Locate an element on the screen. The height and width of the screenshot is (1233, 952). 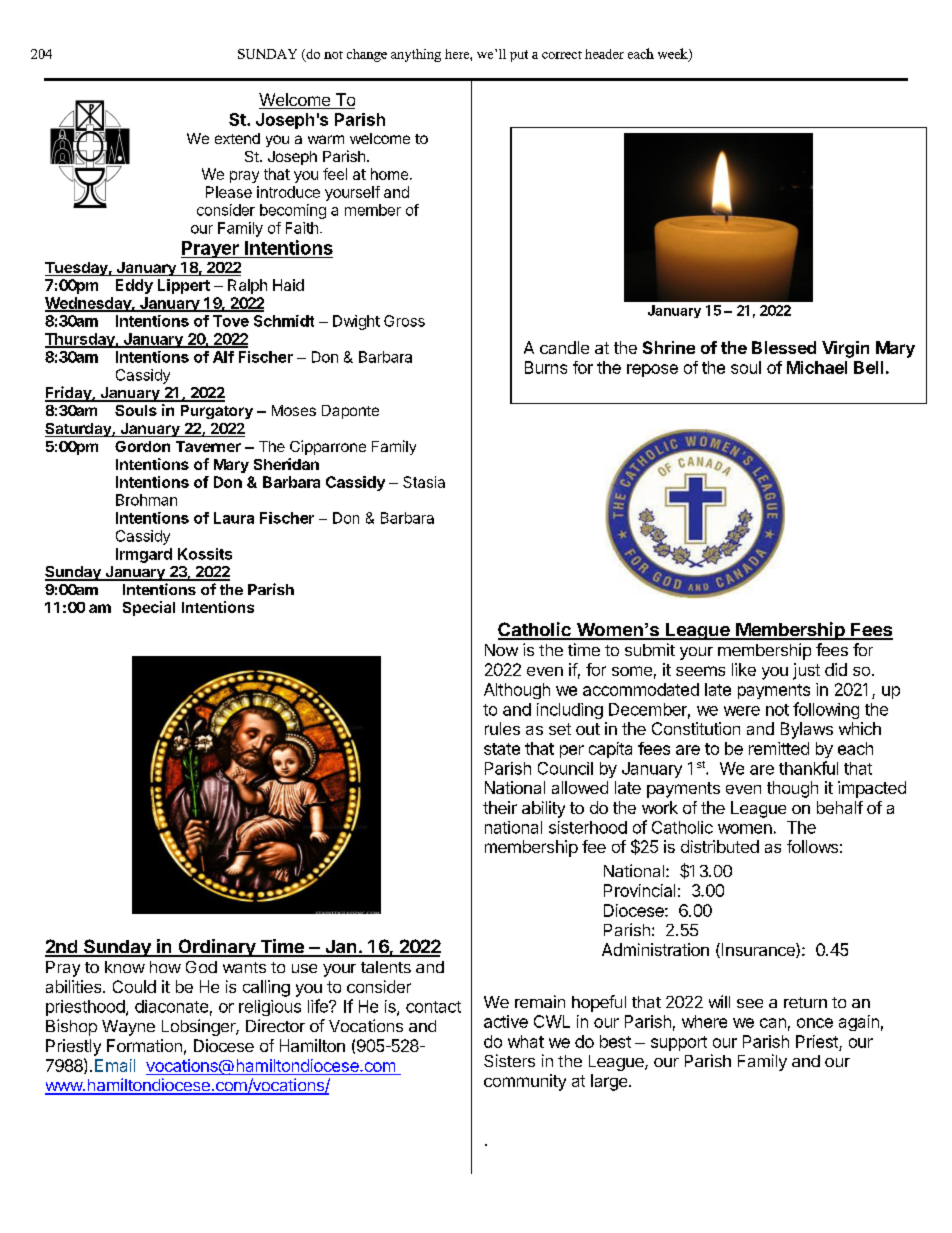
submit is located at coordinates (650, 649).
